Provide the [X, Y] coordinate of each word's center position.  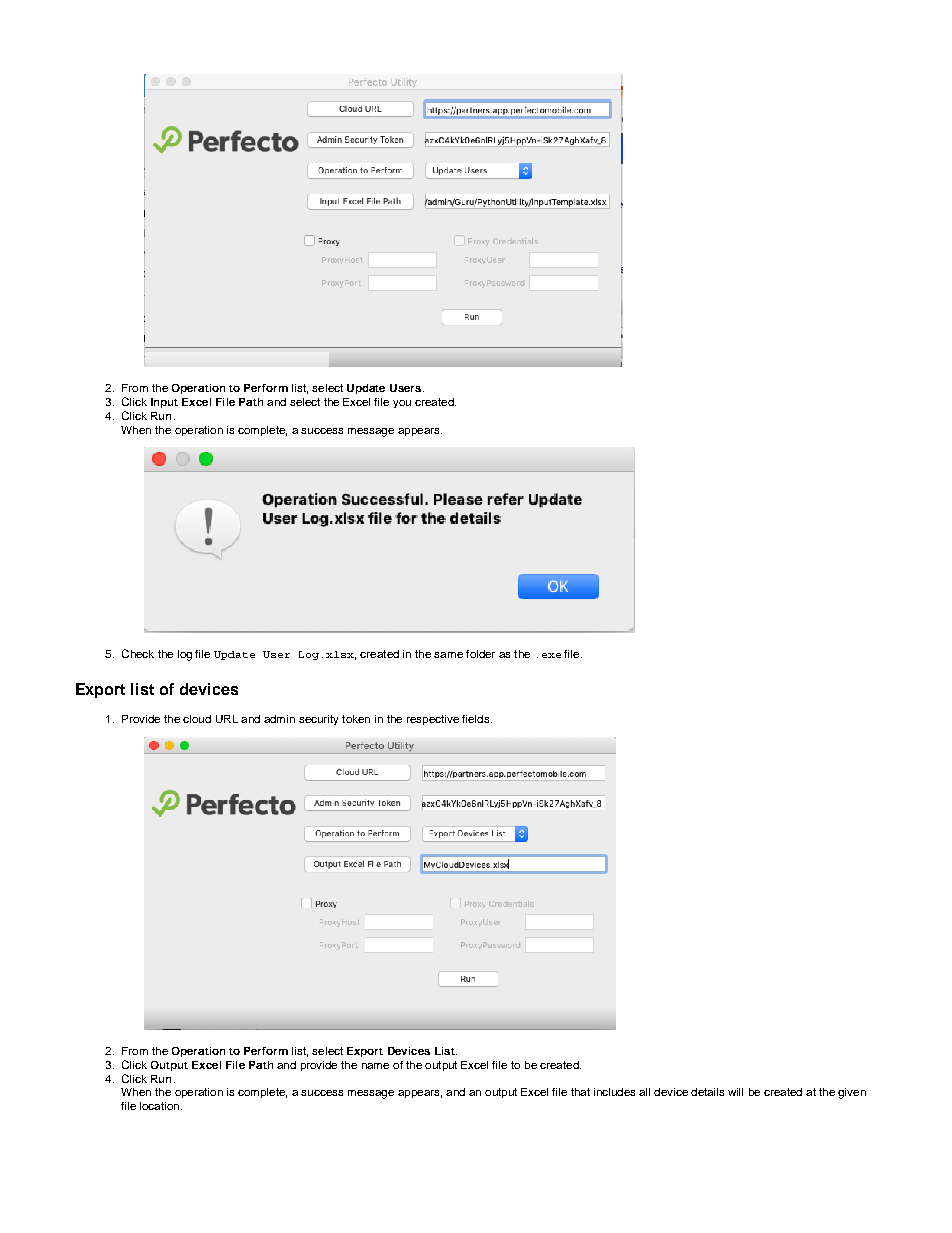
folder [480, 654]
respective [433, 720]
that [580, 1092]
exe [551, 655]
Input [164, 403]
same [448, 655]
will [735, 1092]
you [402, 404]
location [159, 1106]
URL [227, 719]
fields [477, 719]
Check [138, 653]
